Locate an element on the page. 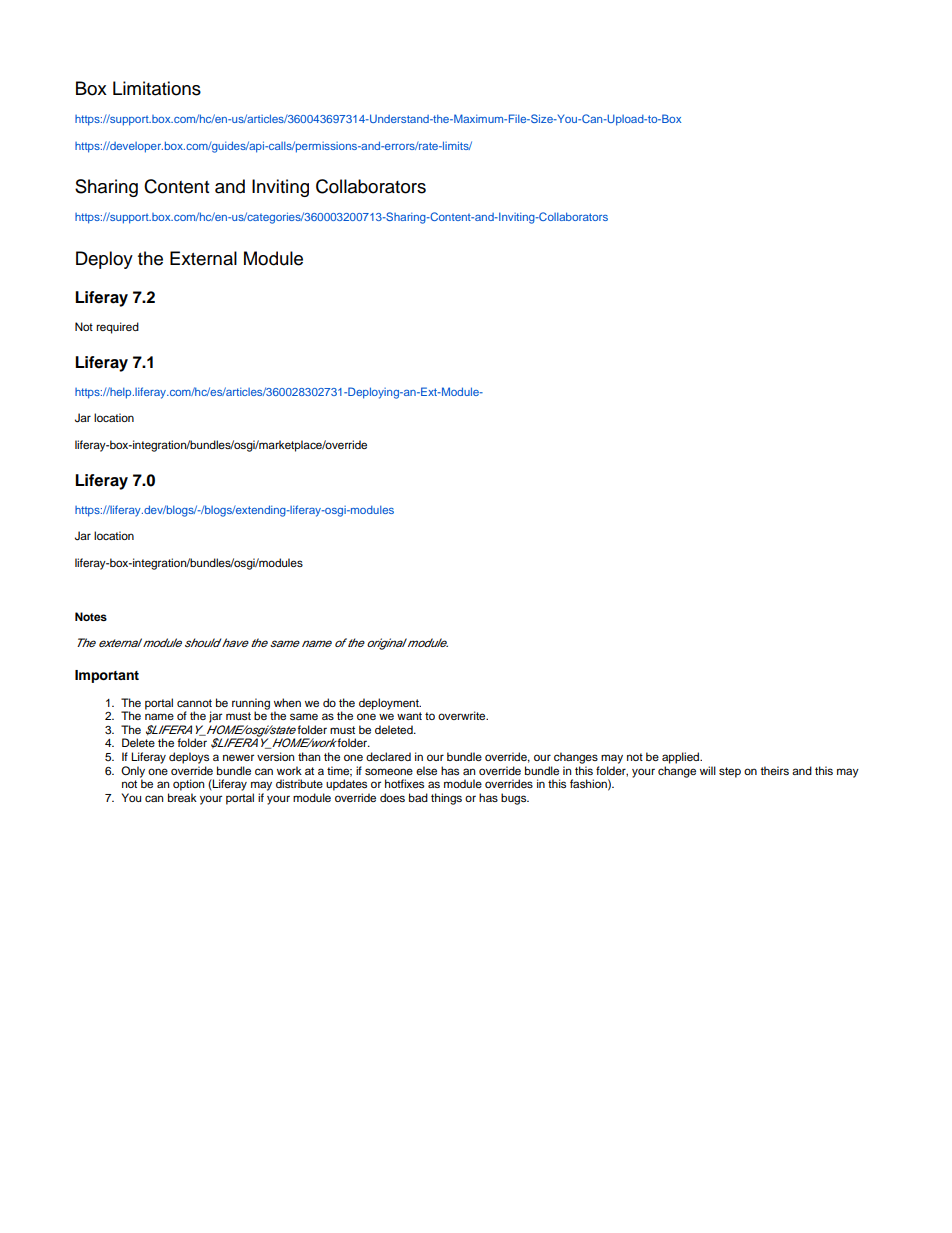  option is located at coordinates (188, 785).
